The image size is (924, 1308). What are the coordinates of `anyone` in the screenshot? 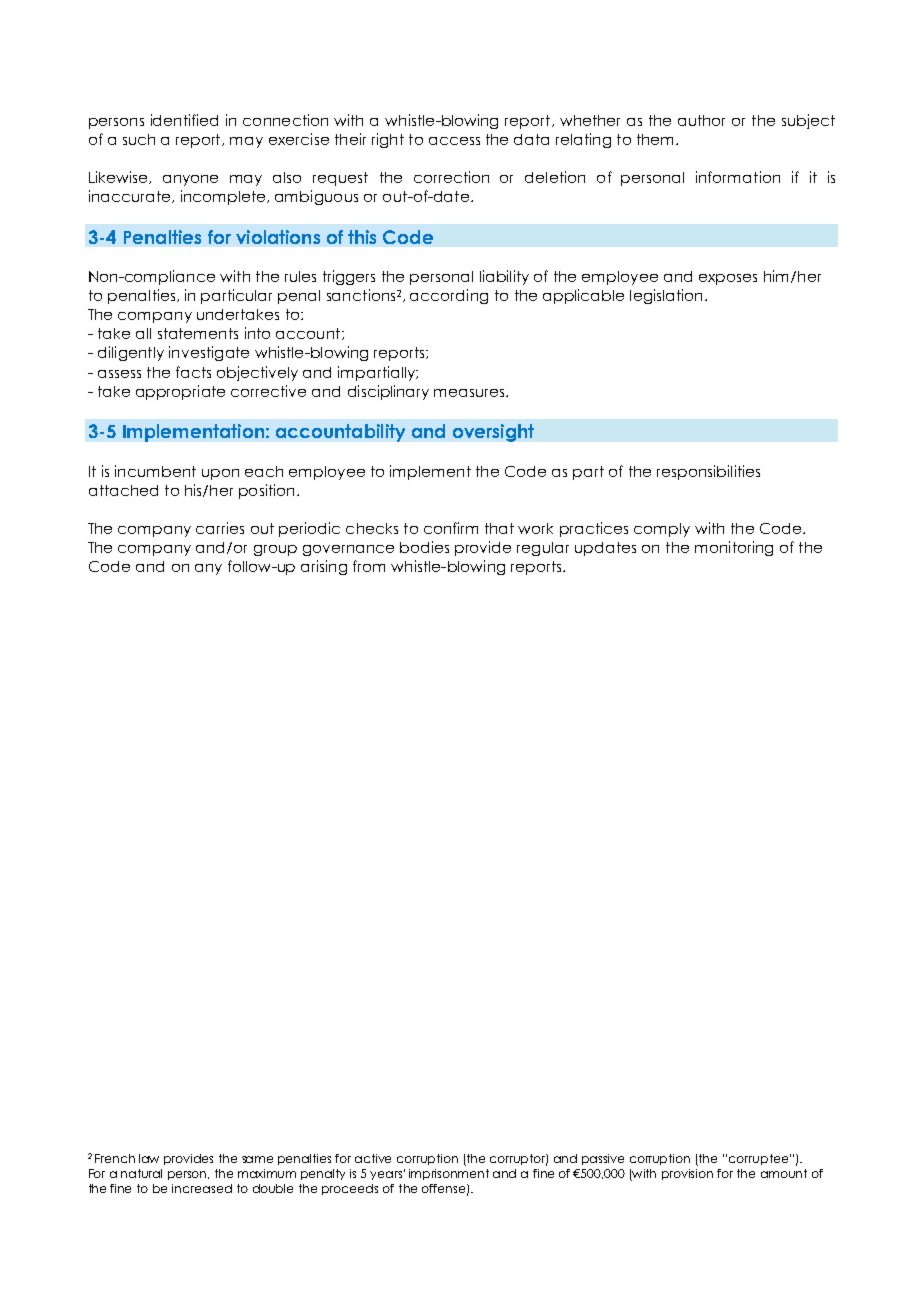 It's located at (190, 180).
